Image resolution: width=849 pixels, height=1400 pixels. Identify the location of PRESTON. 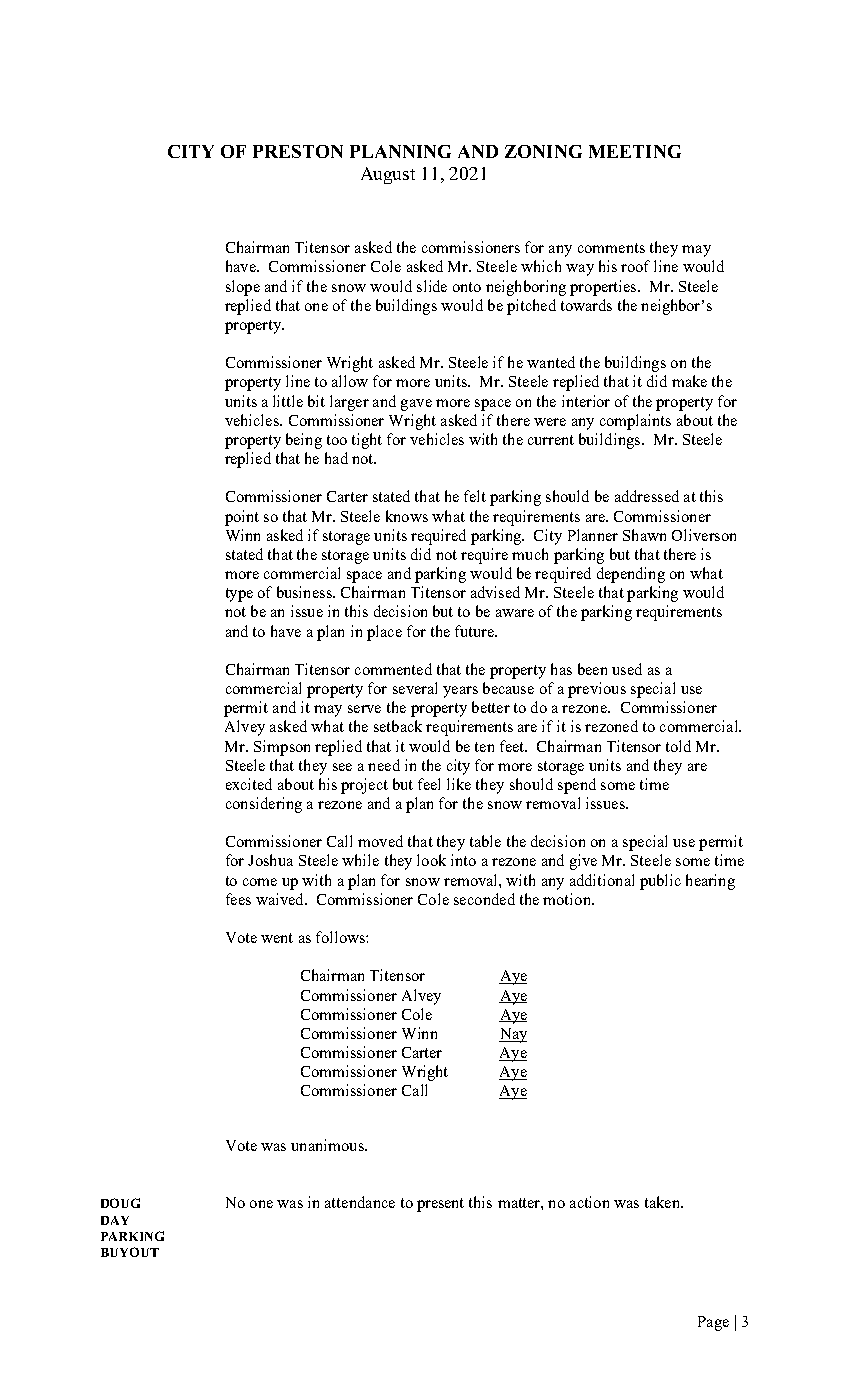
(298, 151).
